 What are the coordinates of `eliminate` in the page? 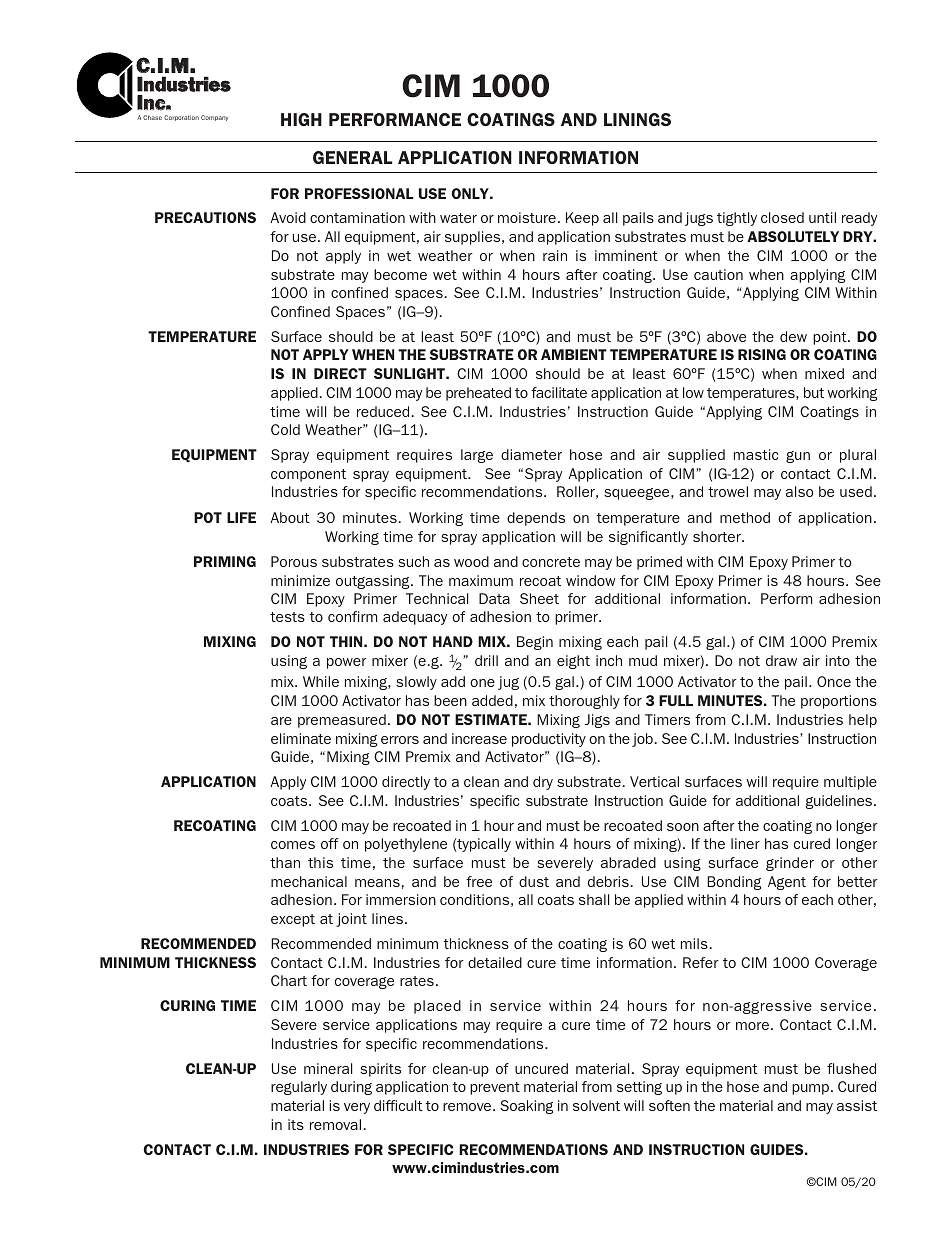 It's located at (301, 738).
